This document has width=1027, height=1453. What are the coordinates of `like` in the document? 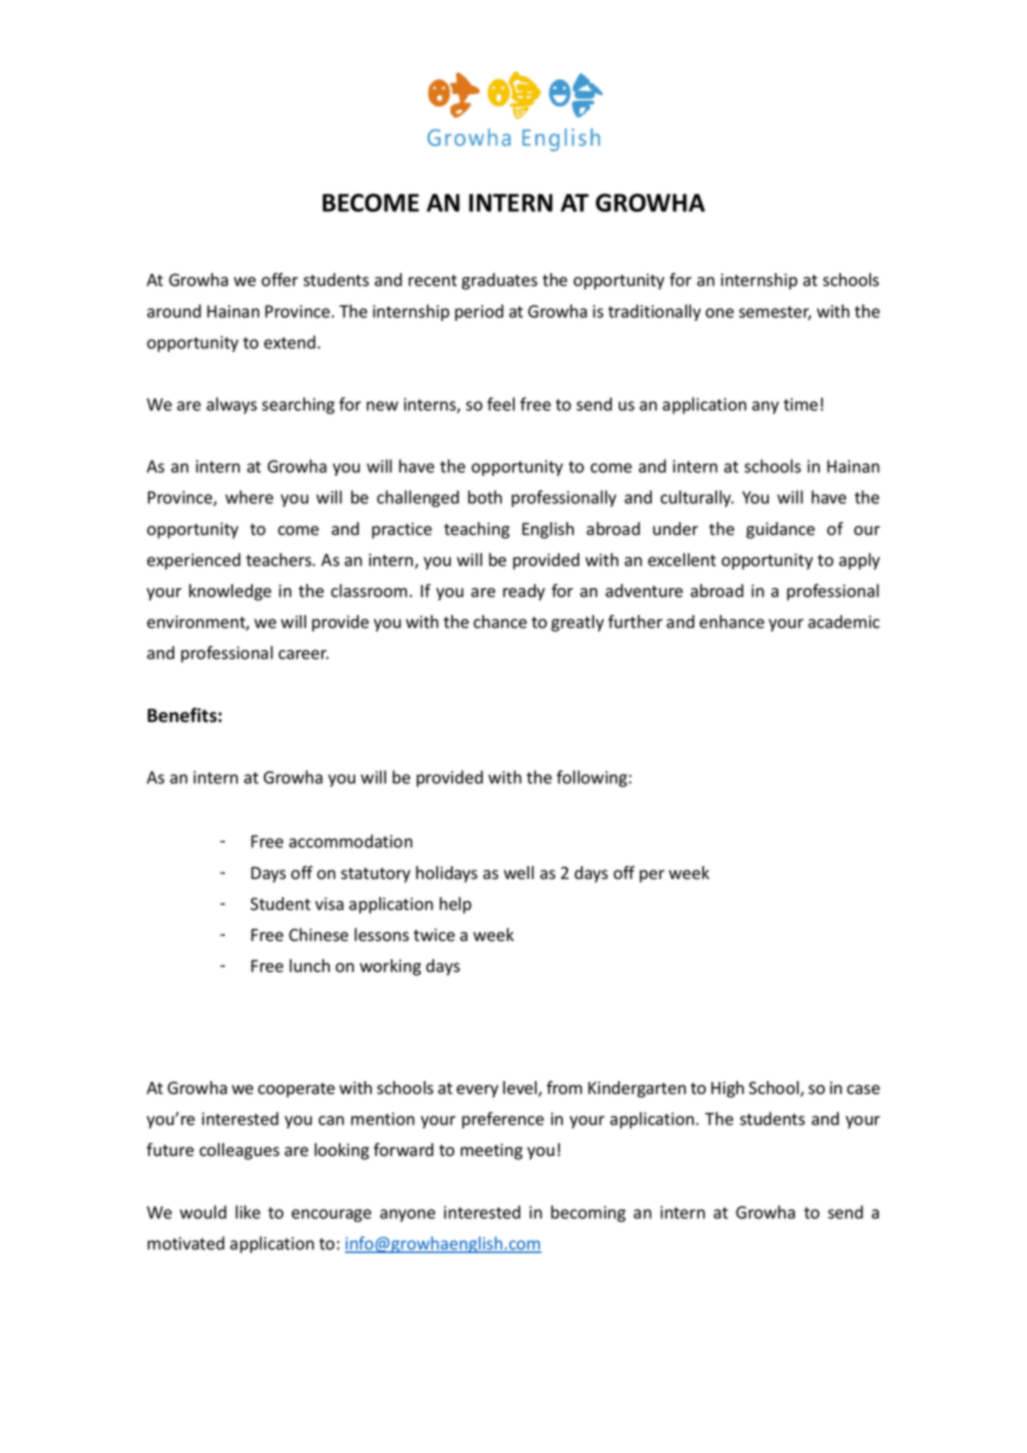 It's located at (248, 1212).
